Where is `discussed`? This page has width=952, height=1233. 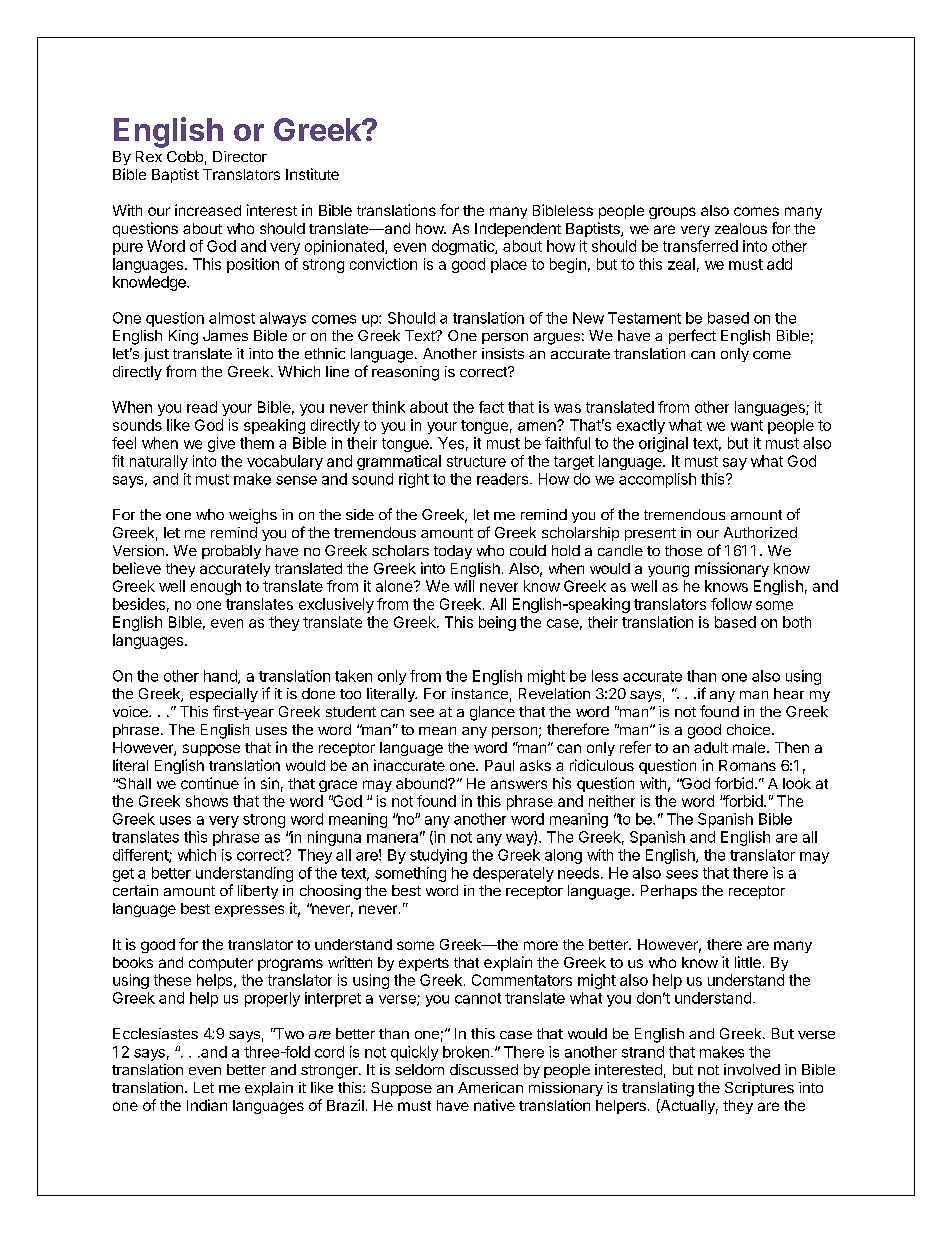 discussed is located at coordinates (484, 1069).
